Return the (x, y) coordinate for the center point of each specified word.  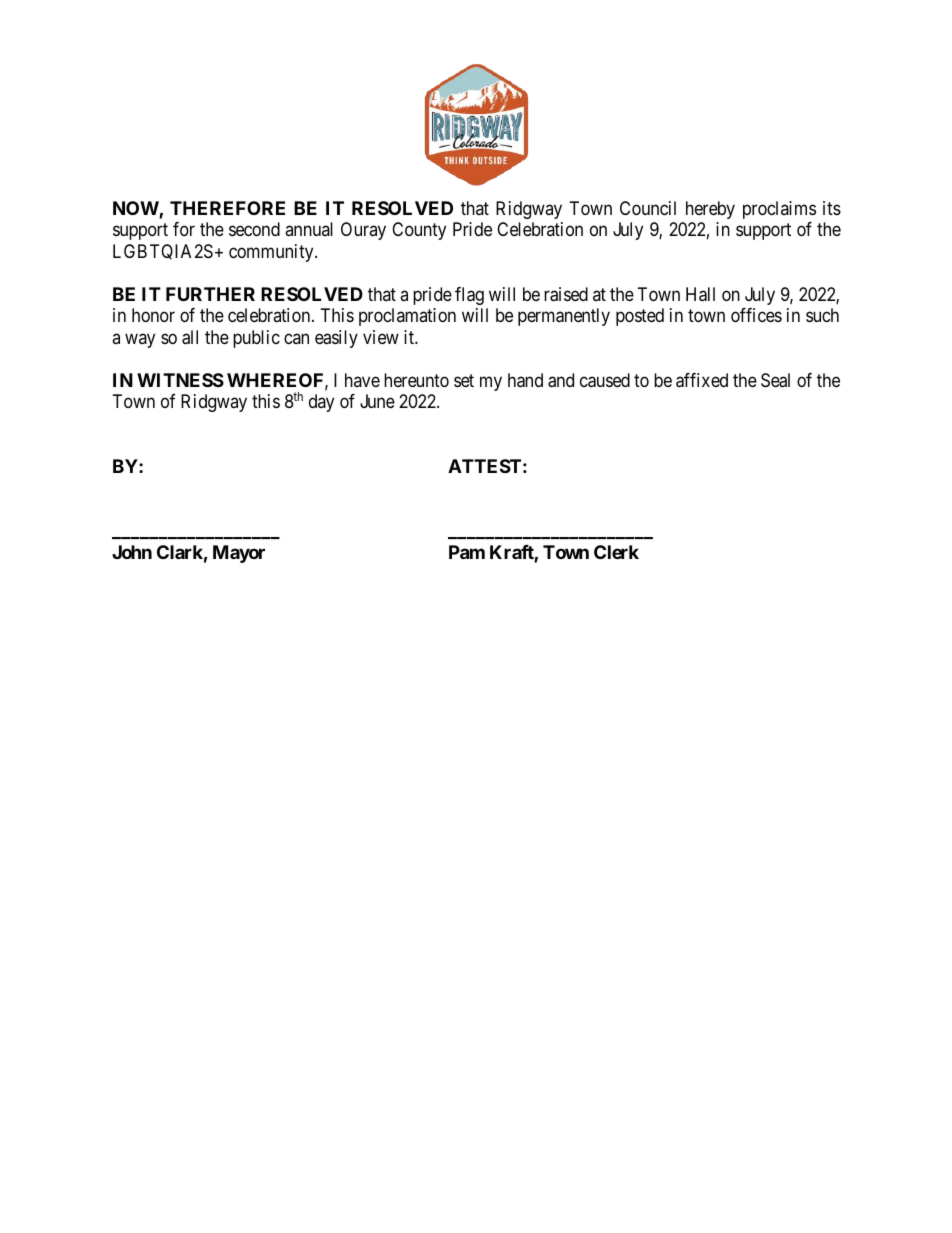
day (321, 403)
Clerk (616, 552)
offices (756, 315)
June (377, 401)
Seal (775, 380)
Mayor (239, 554)
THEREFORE (227, 208)
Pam (467, 552)
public (256, 339)
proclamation (407, 317)
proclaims (779, 210)
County (419, 231)
